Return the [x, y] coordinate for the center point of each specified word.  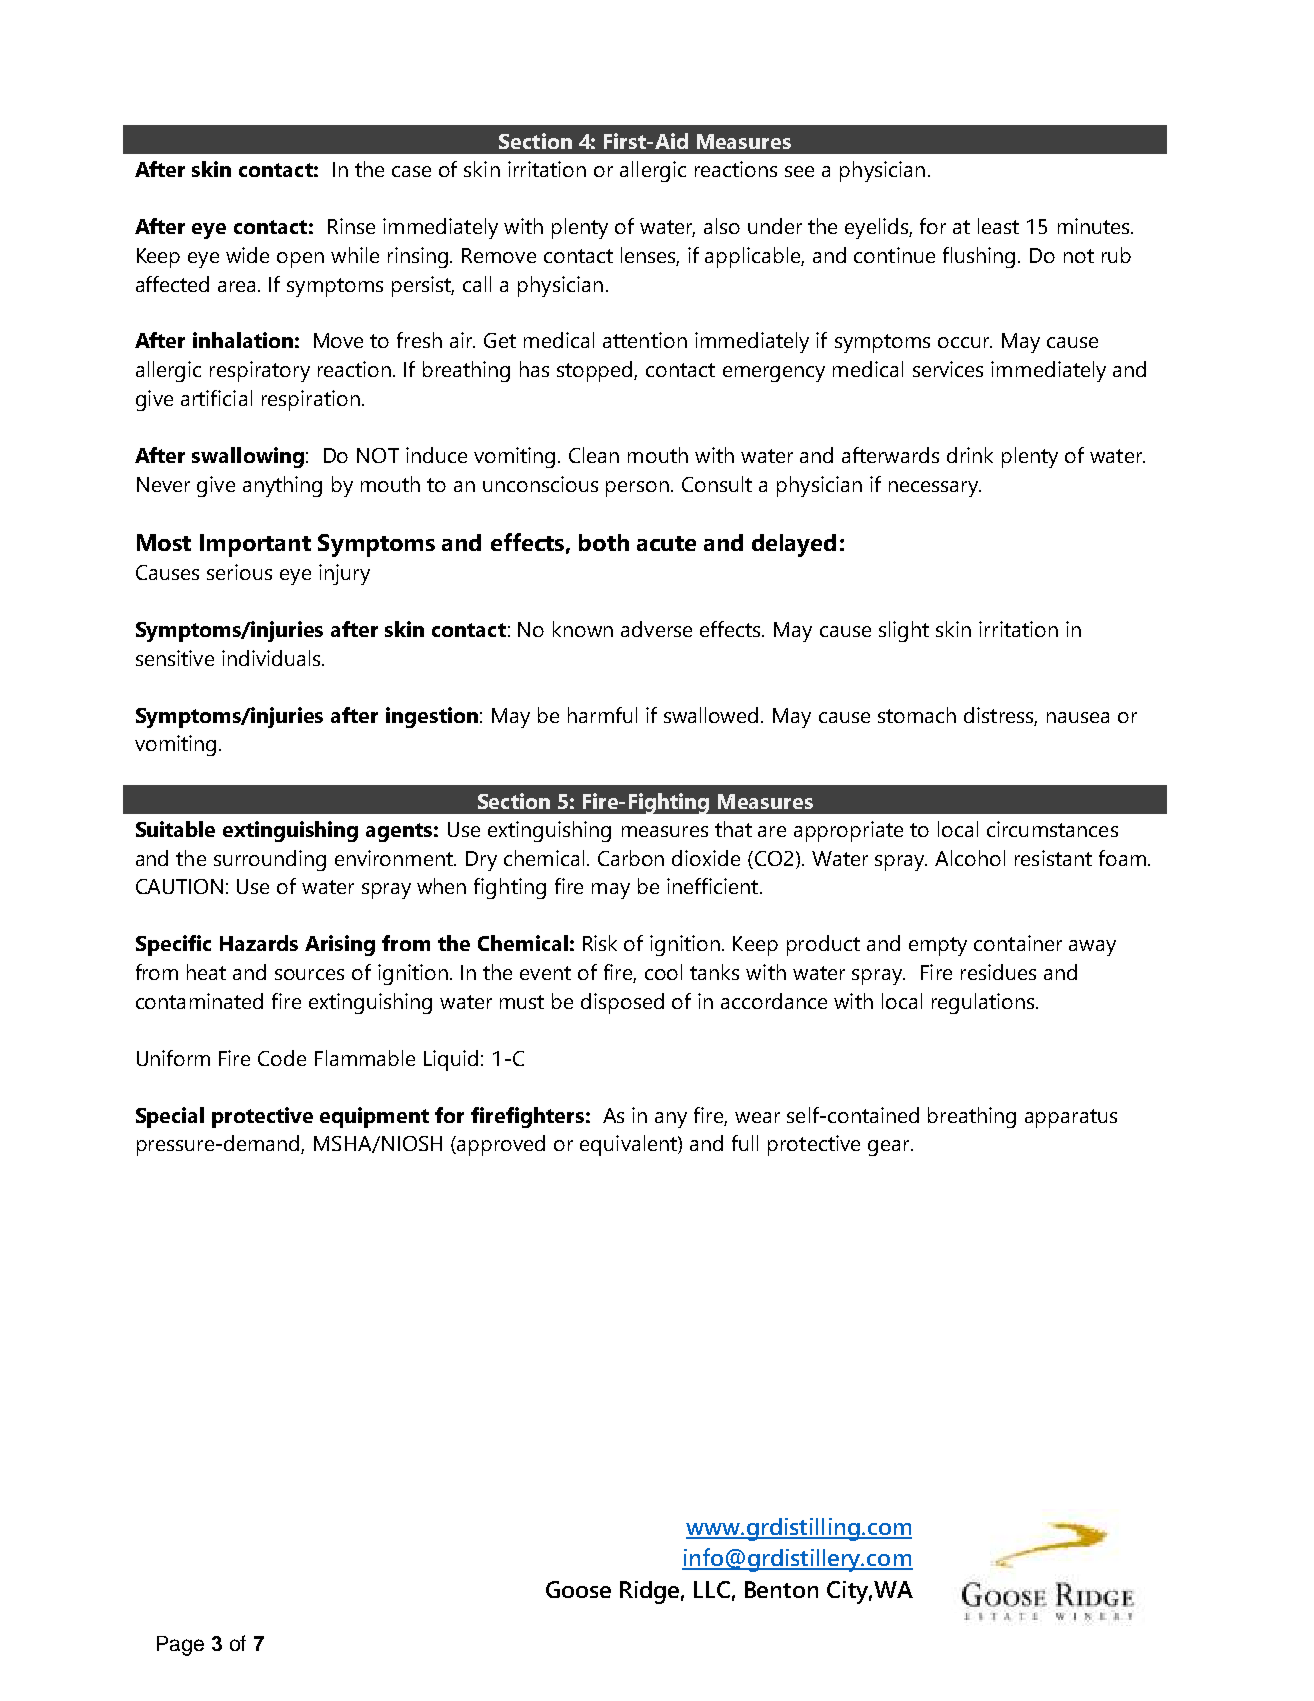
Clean [594, 455]
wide [247, 255]
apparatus [1071, 1118]
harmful [602, 715]
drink [970, 455]
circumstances [1052, 829]
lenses [650, 256]
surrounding [270, 860]
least [998, 226]
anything [282, 486]
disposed [622, 1003]
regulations [984, 1003]
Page [180, 1646]
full [745, 1143]
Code [282, 1058]
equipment [374, 1117]
